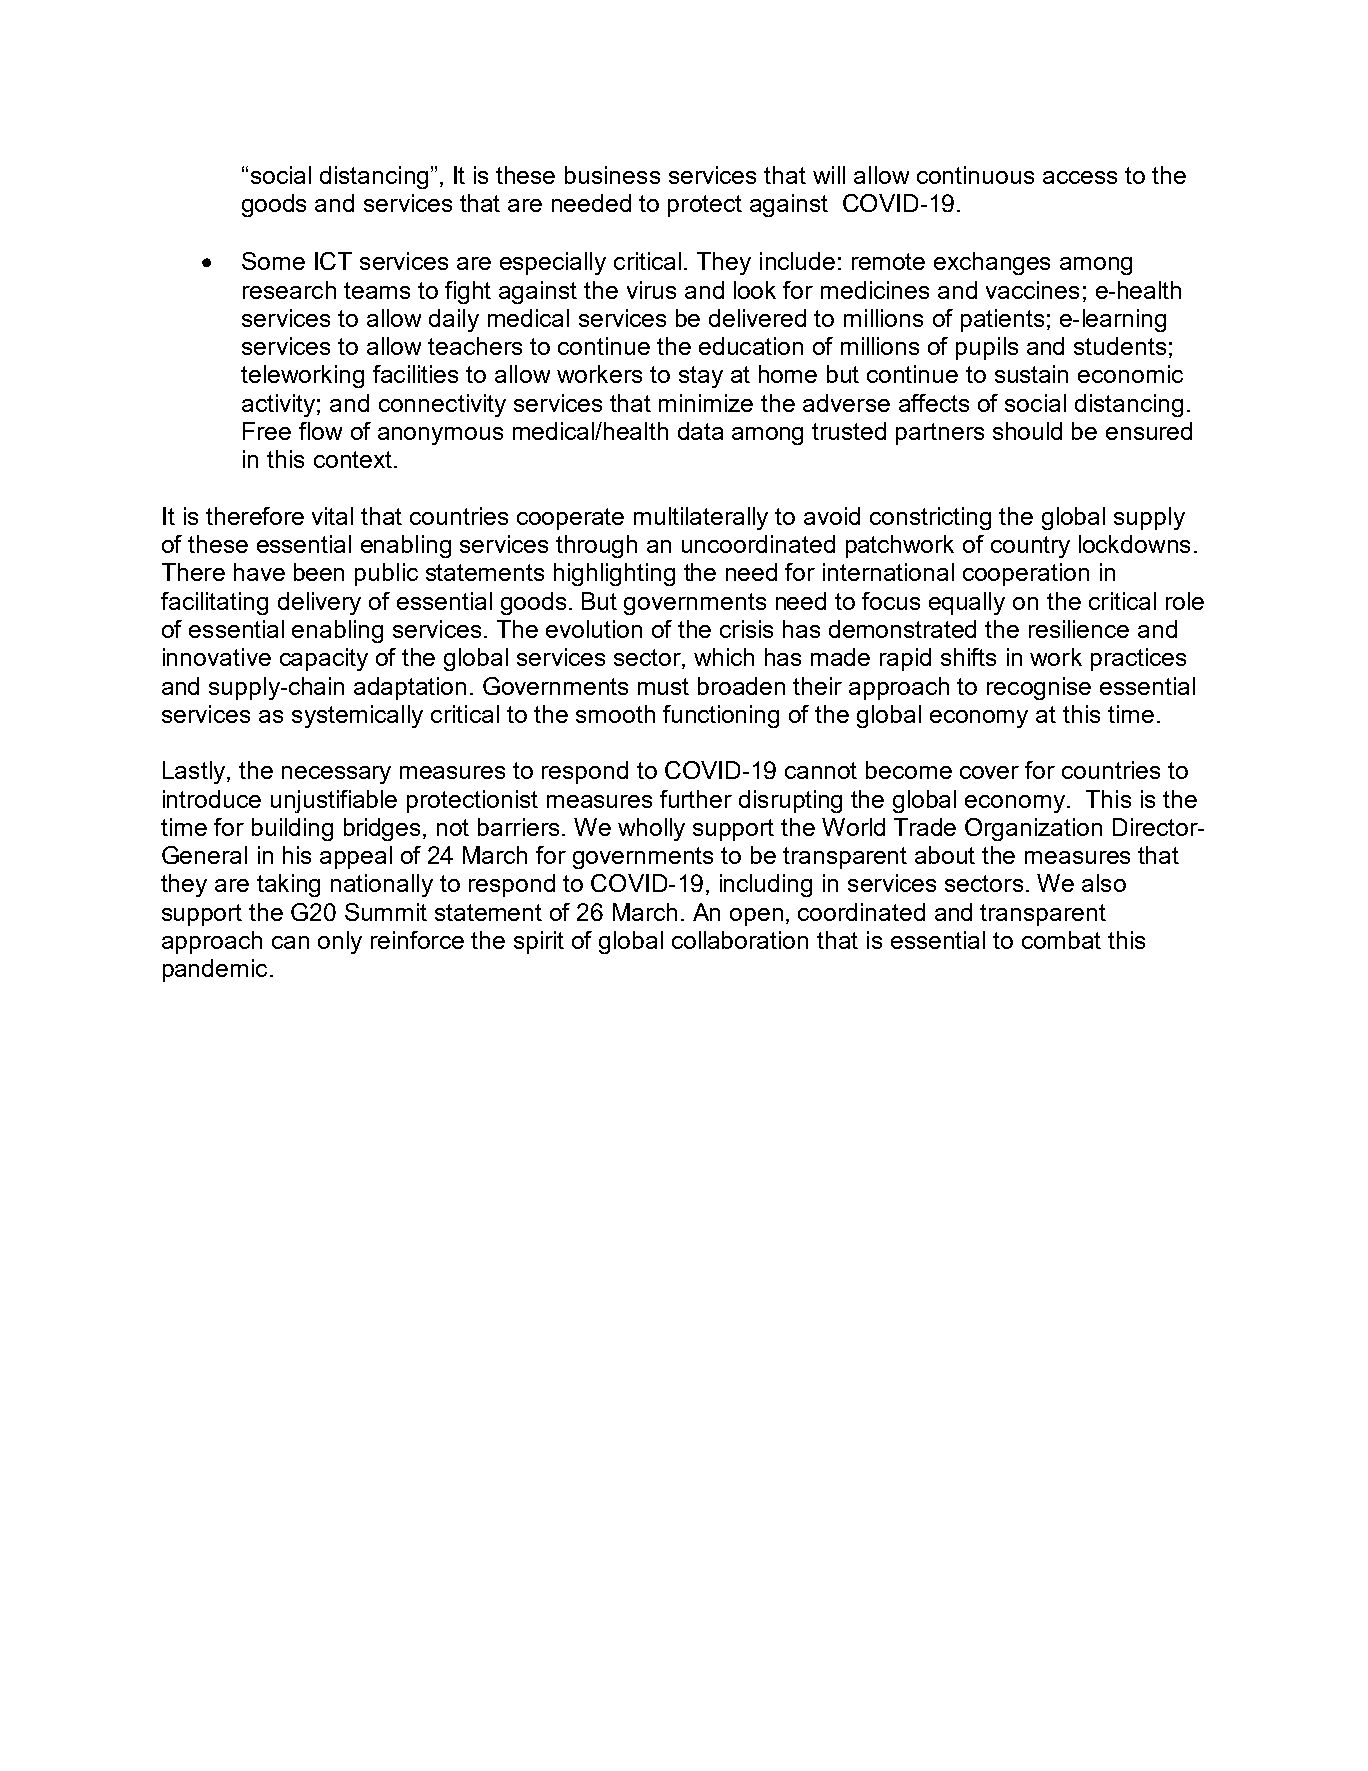 The height and width of the document is (1771, 1368). I want to click on Some, so click(273, 261).
